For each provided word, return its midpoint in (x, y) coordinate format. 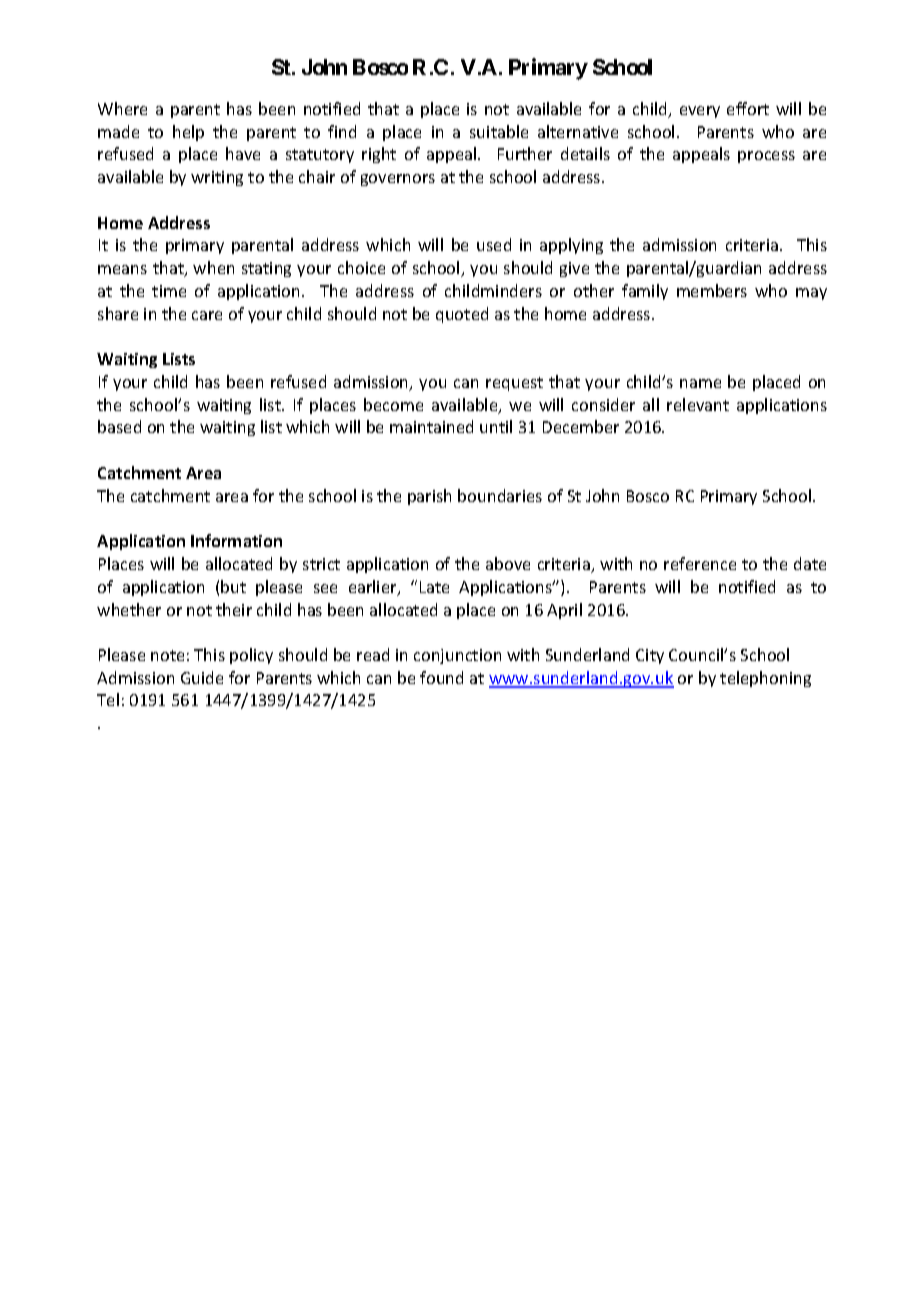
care (207, 315)
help (188, 133)
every (700, 112)
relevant (698, 404)
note (167, 655)
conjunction (457, 656)
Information (236, 540)
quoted (462, 315)
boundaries (500, 495)
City (650, 656)
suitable (499, 131)
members (712, 290)
